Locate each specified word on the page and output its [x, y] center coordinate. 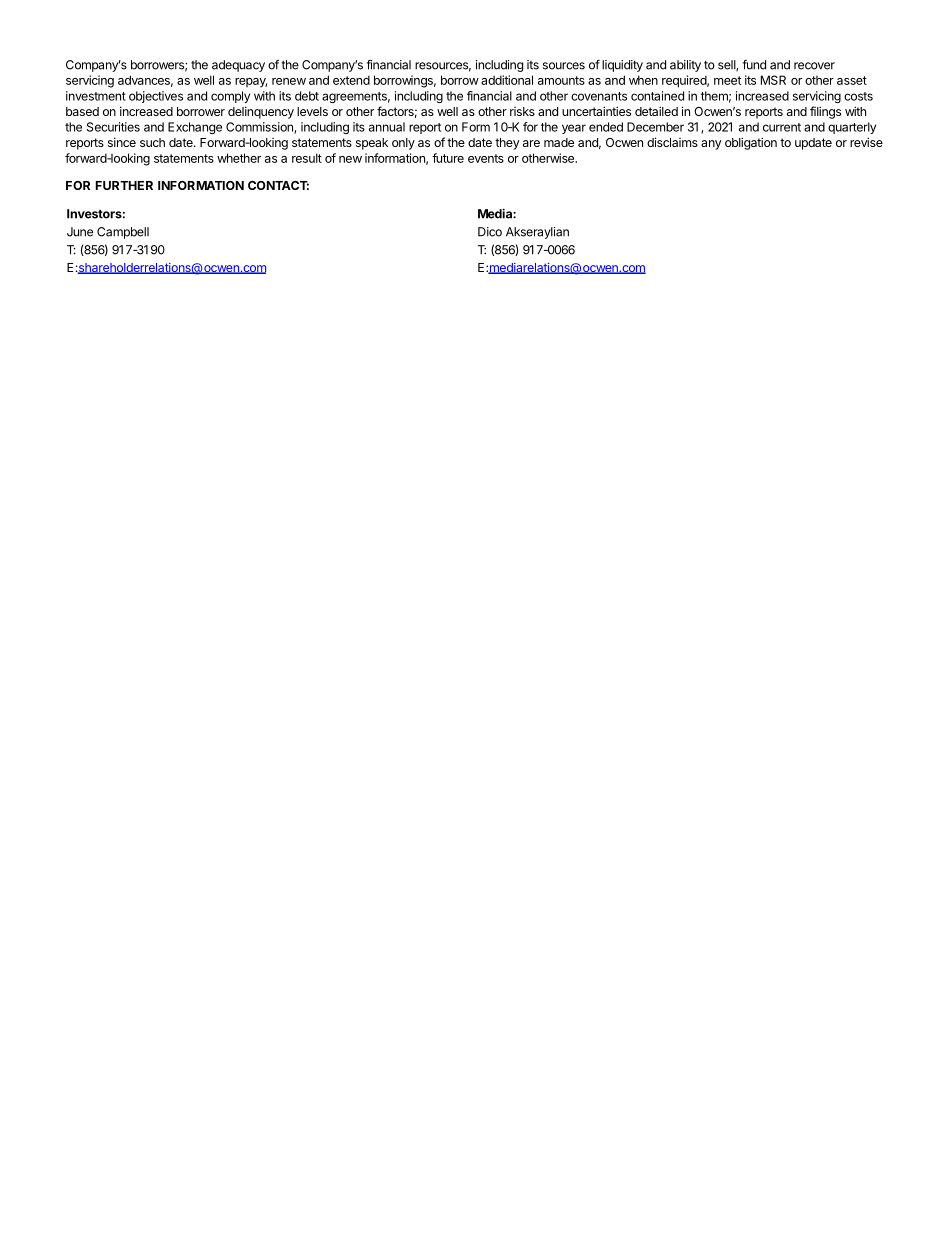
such [152, 142]
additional [507, 80]
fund [754, 65]
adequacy [238, 66]
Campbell [123, 233]
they [507, 144]
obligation [751, 143]
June [80, 232]
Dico [490, 232]
